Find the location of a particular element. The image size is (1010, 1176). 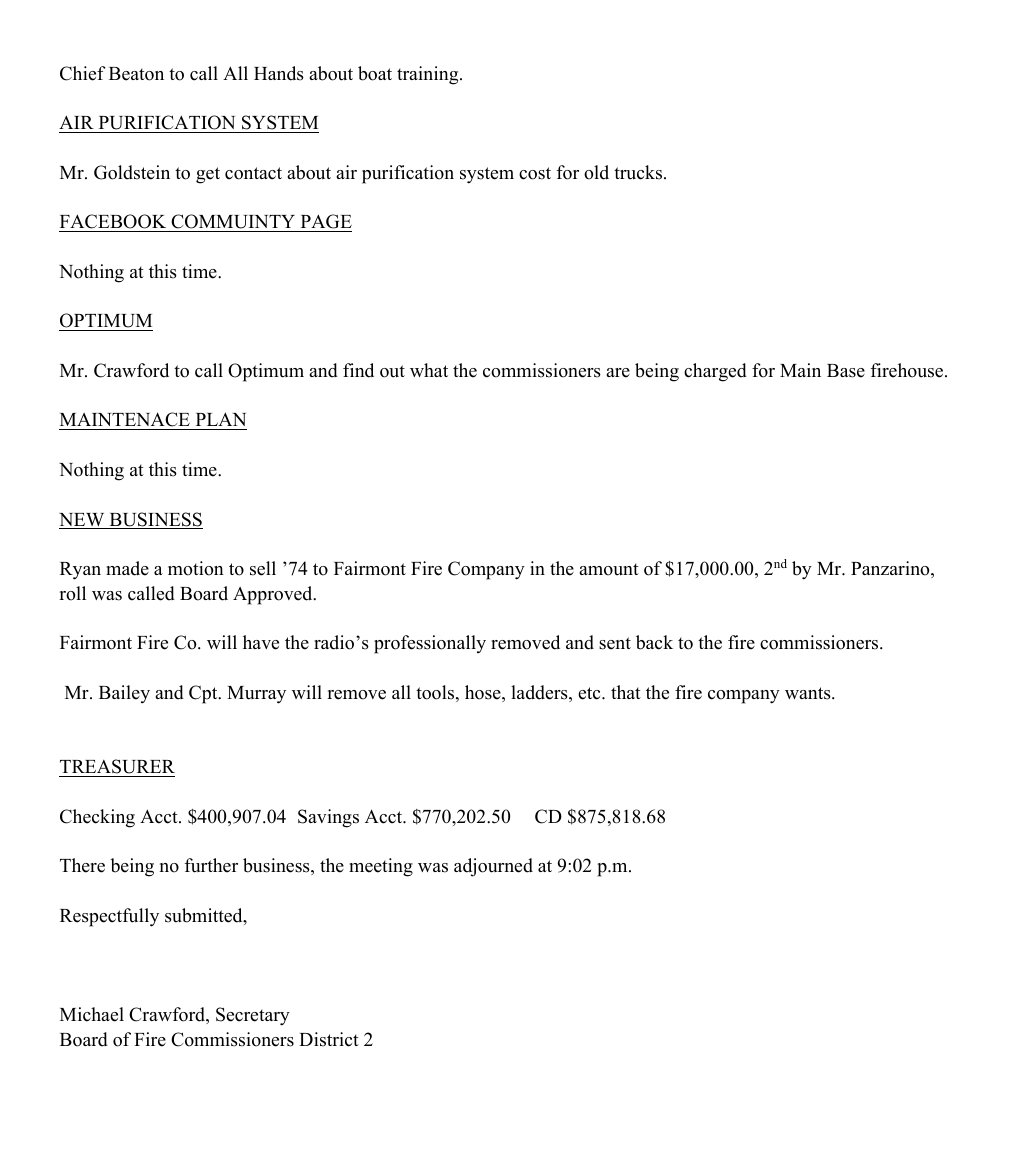

District is located at coordinates (329, 1039).
